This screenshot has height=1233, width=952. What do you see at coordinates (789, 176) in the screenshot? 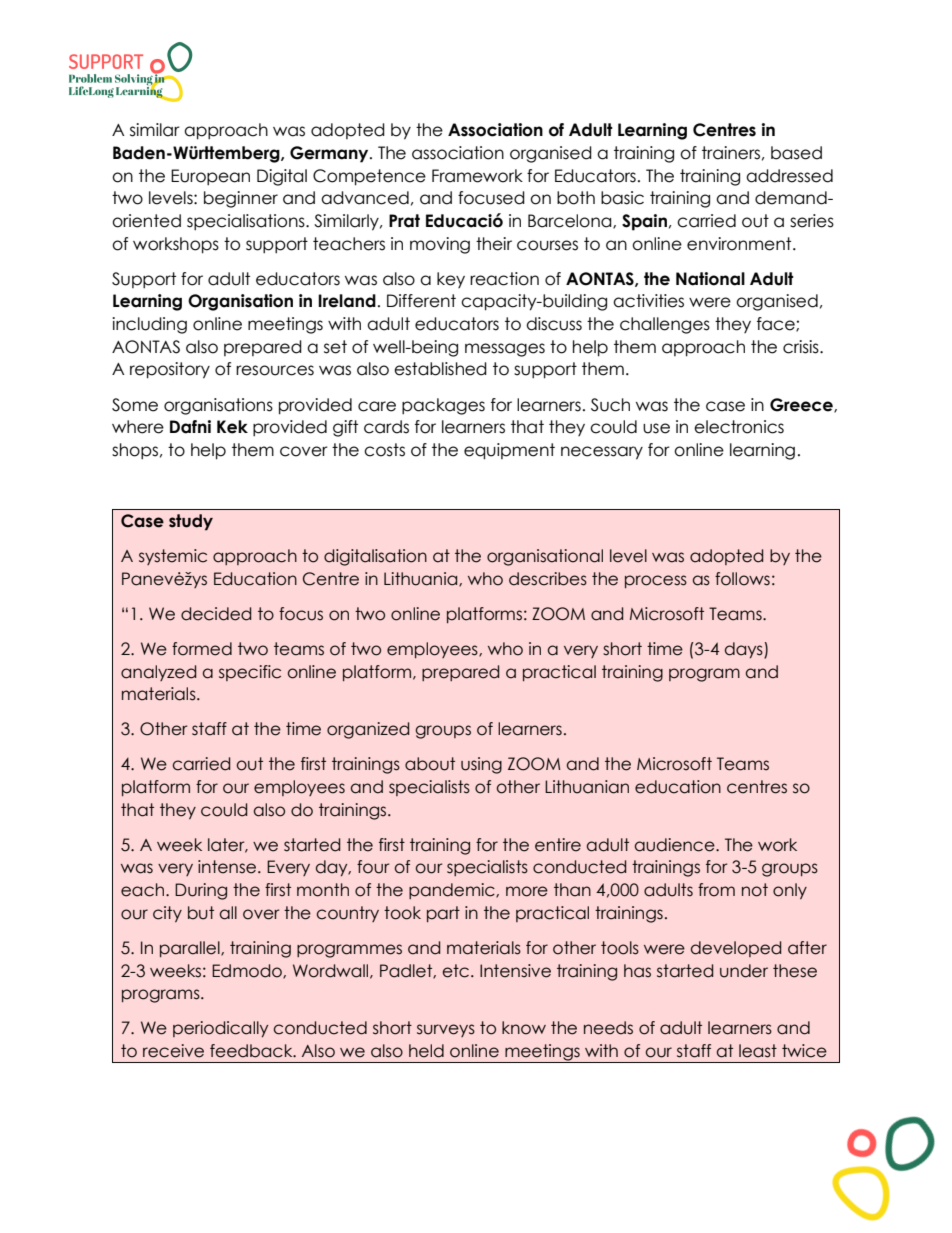
I see `addressed` at bounding box center [789, 176].
